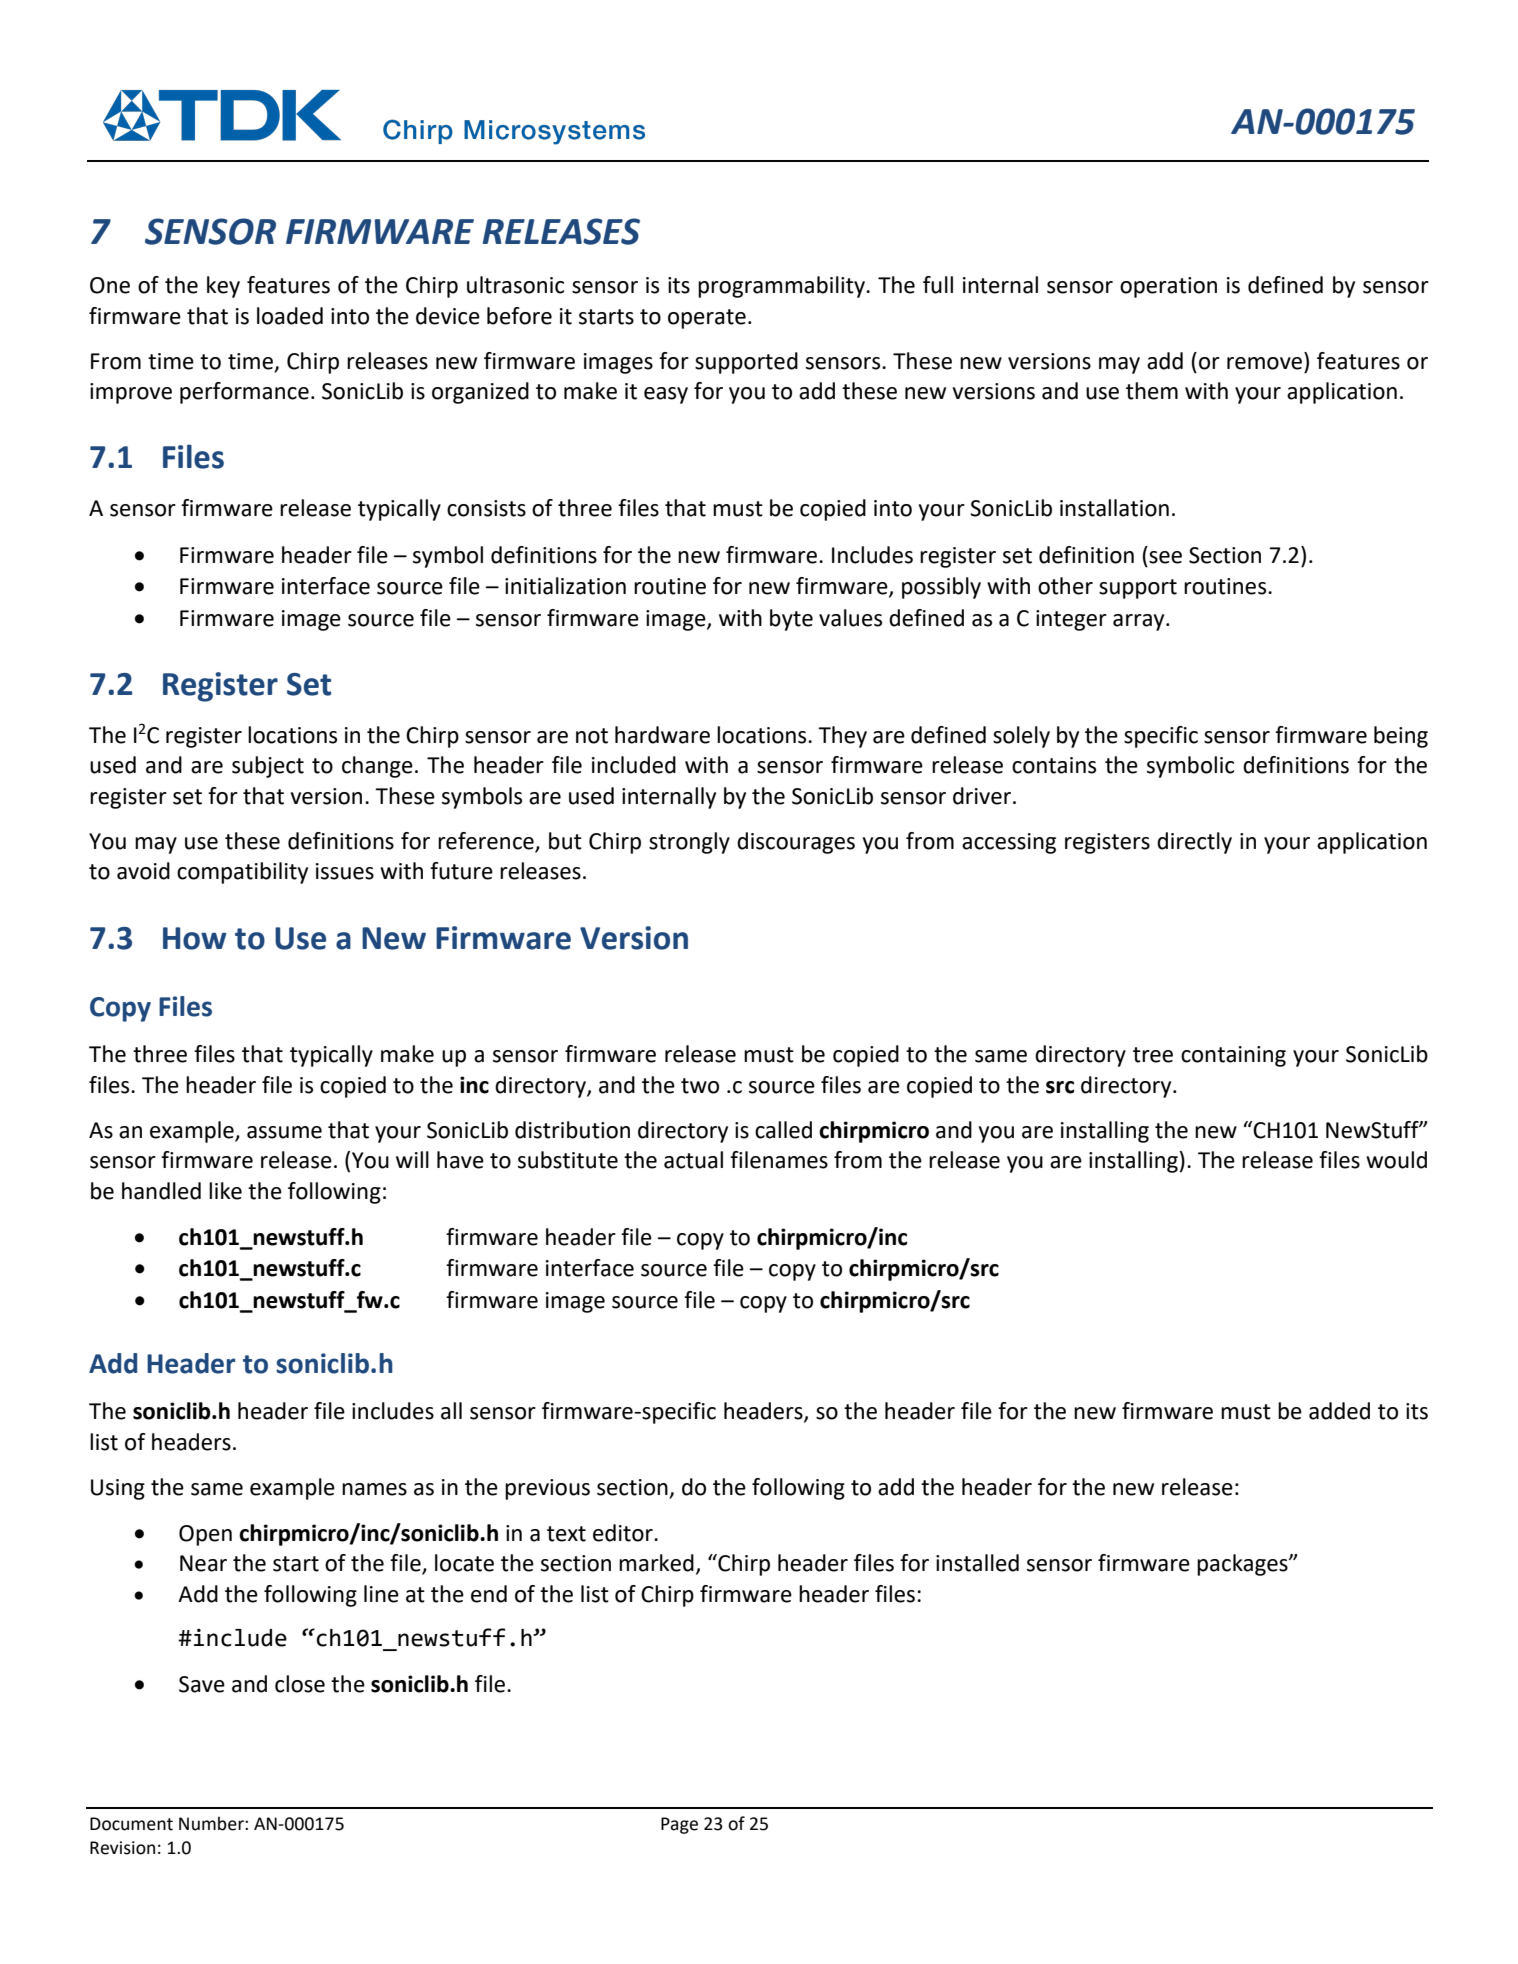 Image resolution: width=1518 pixels, height=1964 pixels. Describe the element at coordinates (693, 1160) in the page. I see `actual` at that location.
